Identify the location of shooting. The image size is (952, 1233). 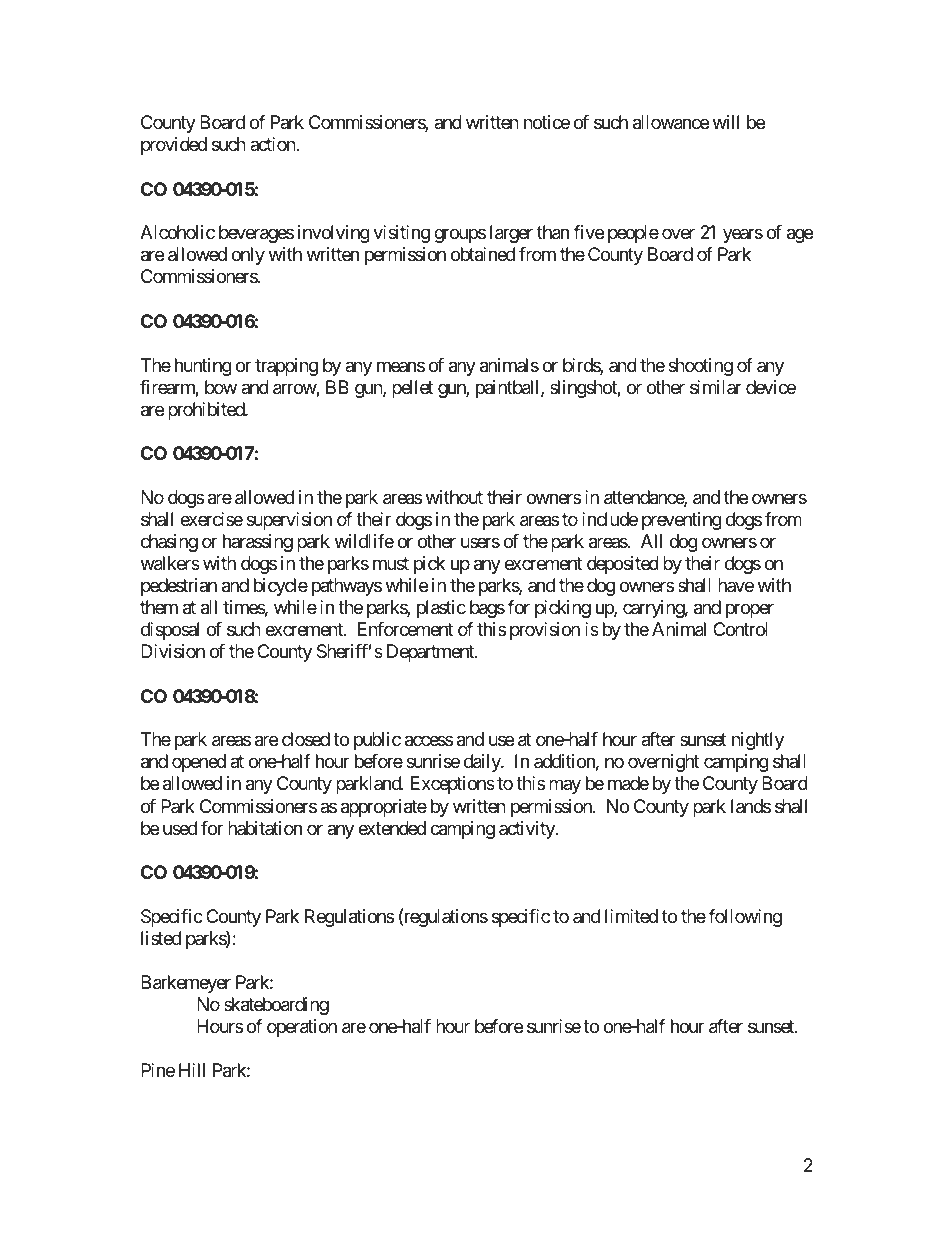
(700, 367).
